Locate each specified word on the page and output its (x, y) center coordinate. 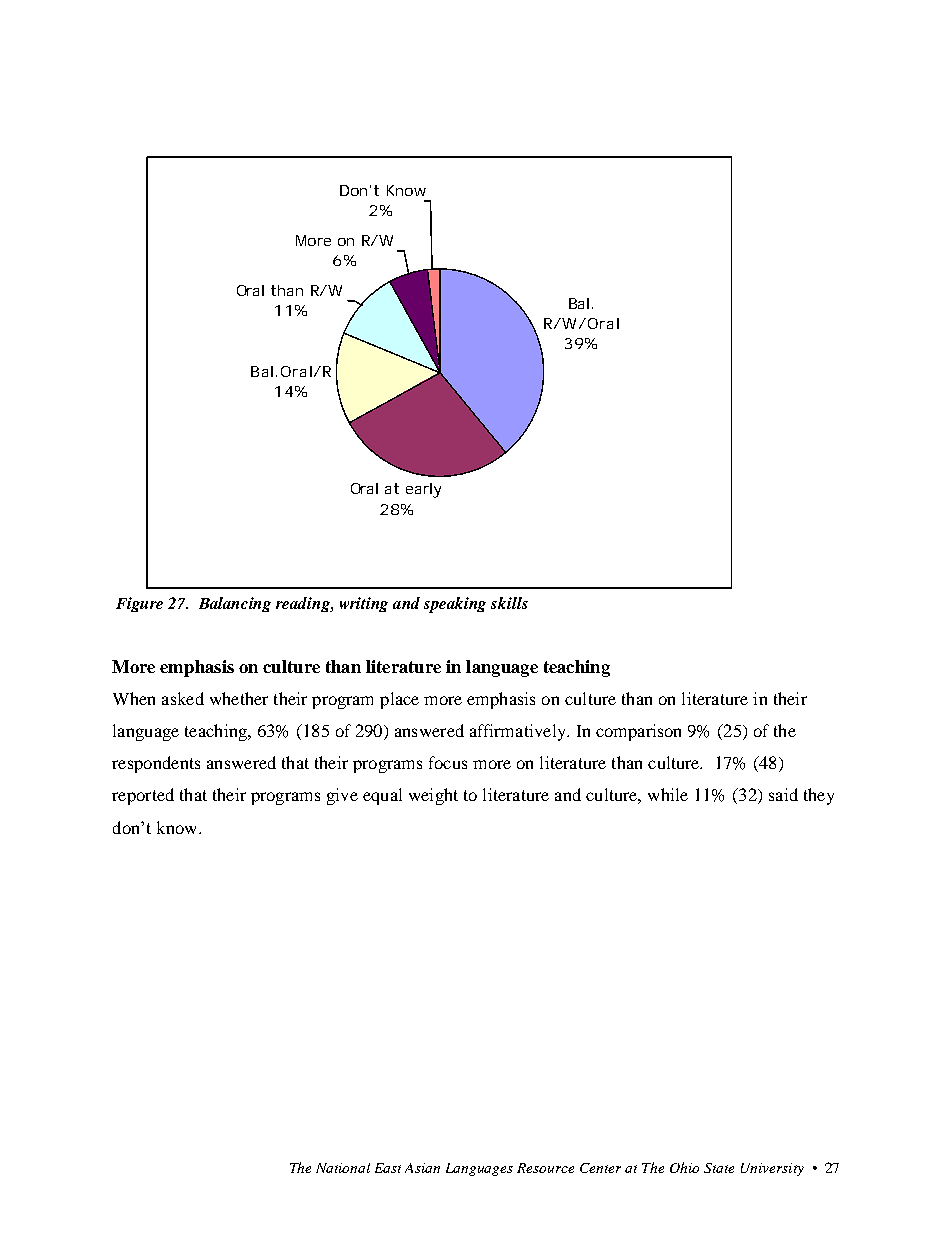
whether (239, 698)
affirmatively (519, 732)
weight (433, 796)
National (343, 1168)
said (783, 794)
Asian (422, 1168)
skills (509, 603)
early (423, 490)
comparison (638, 732)
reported (143, 796)
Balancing (235, 604)
